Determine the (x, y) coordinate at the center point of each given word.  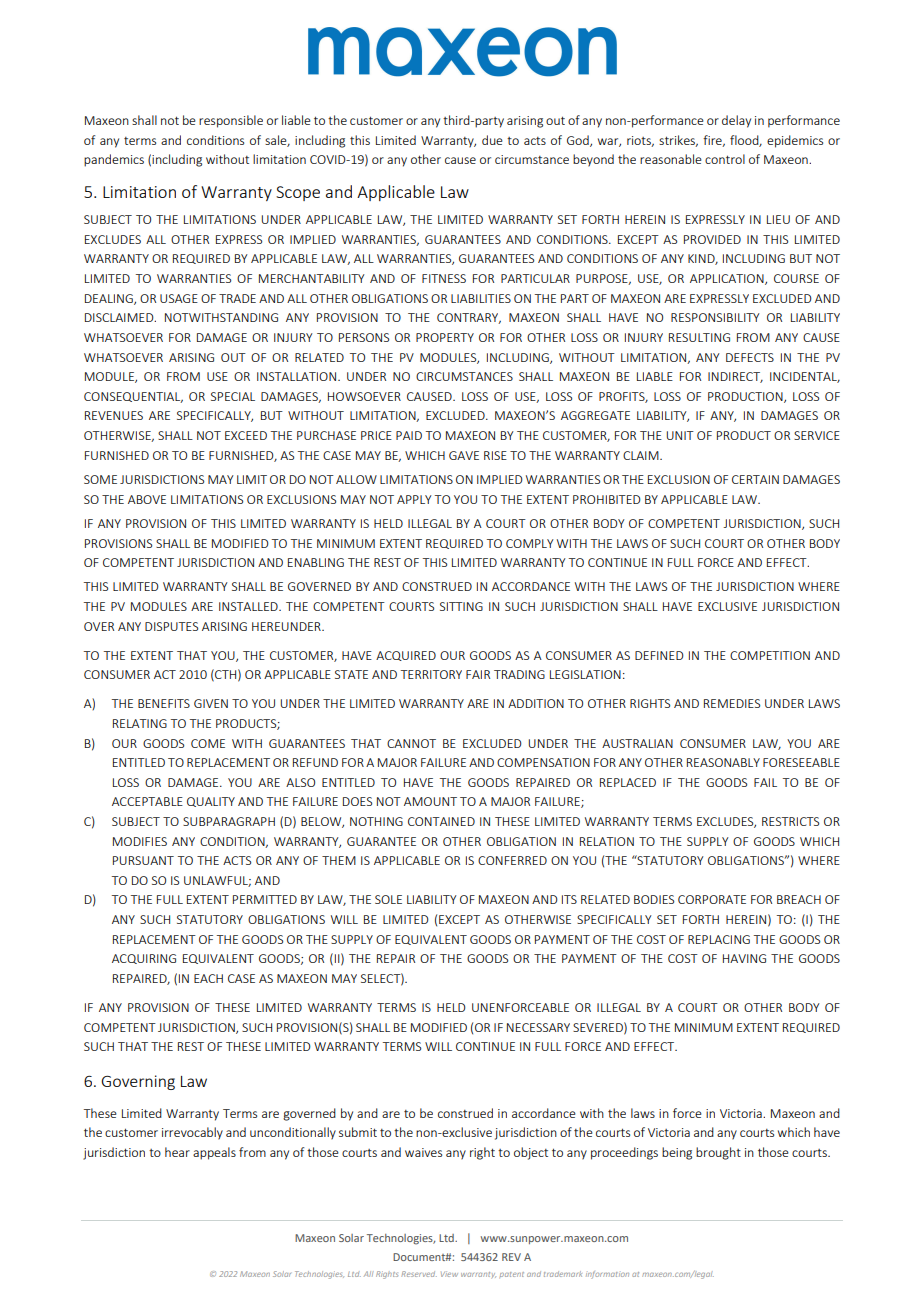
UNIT (680, 435)
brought (718, 1153)
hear (177, 1152)
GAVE (464, 455)
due (492, 140)
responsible (231, 121)
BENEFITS (164, 703)
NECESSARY (538, 1027)
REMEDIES (732, 703)
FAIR (478, 674)
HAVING (744, 958)
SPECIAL (233, 396)
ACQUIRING (144, 959)
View (449, 1274)
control (725, 159)
